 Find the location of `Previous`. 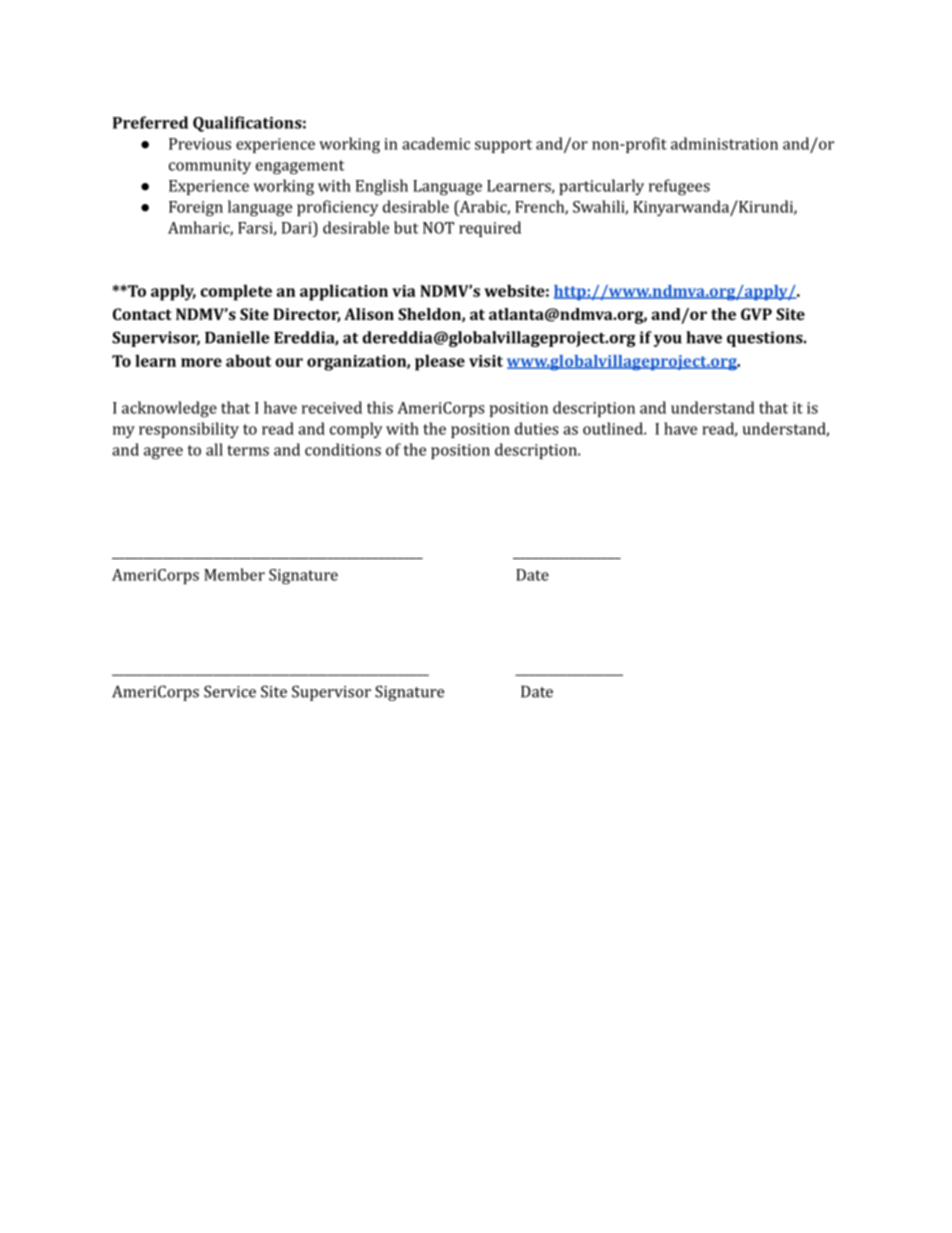

Previous is located at coordinates (200, 144).
